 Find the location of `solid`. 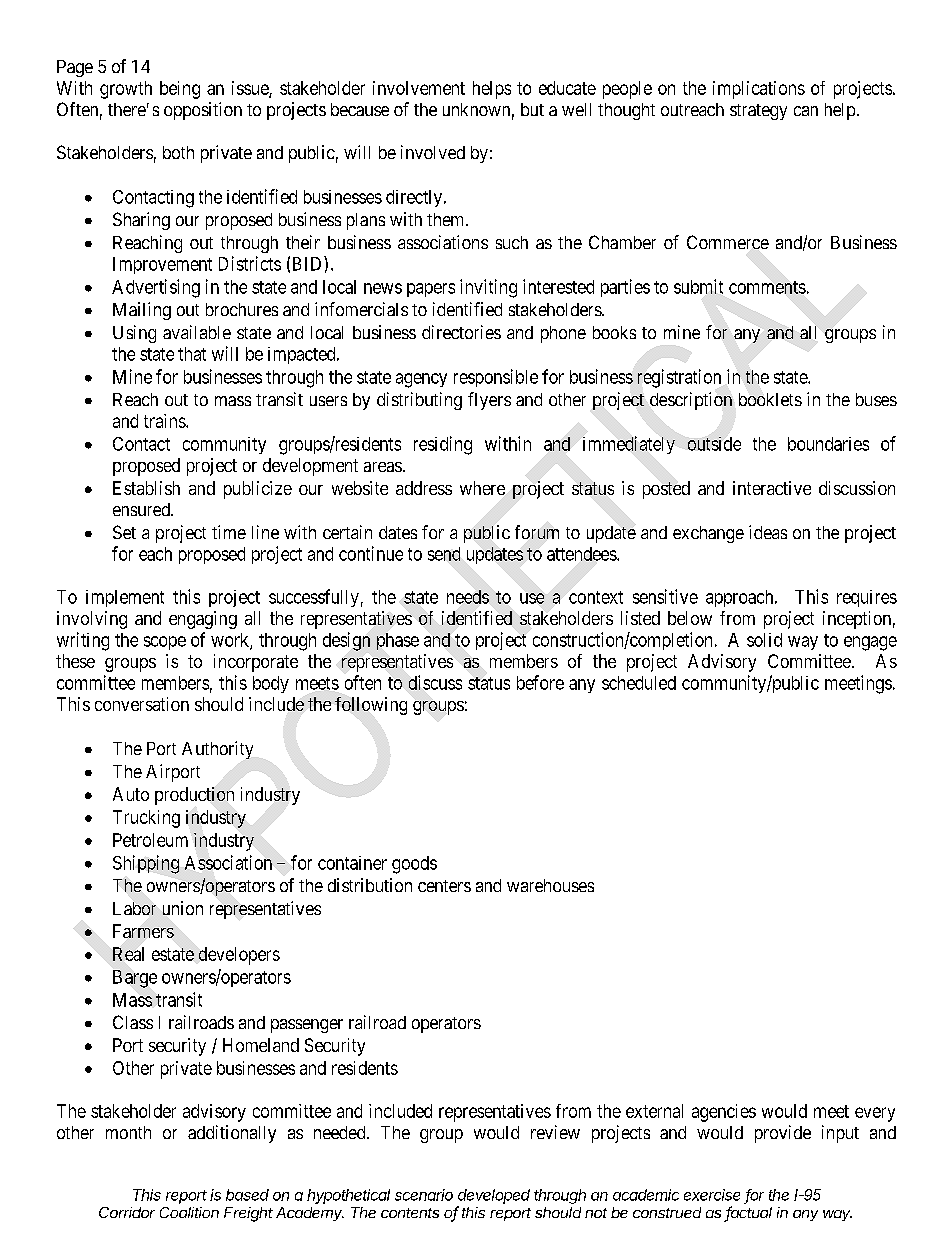

solid is located at coordinates (764, 640).
